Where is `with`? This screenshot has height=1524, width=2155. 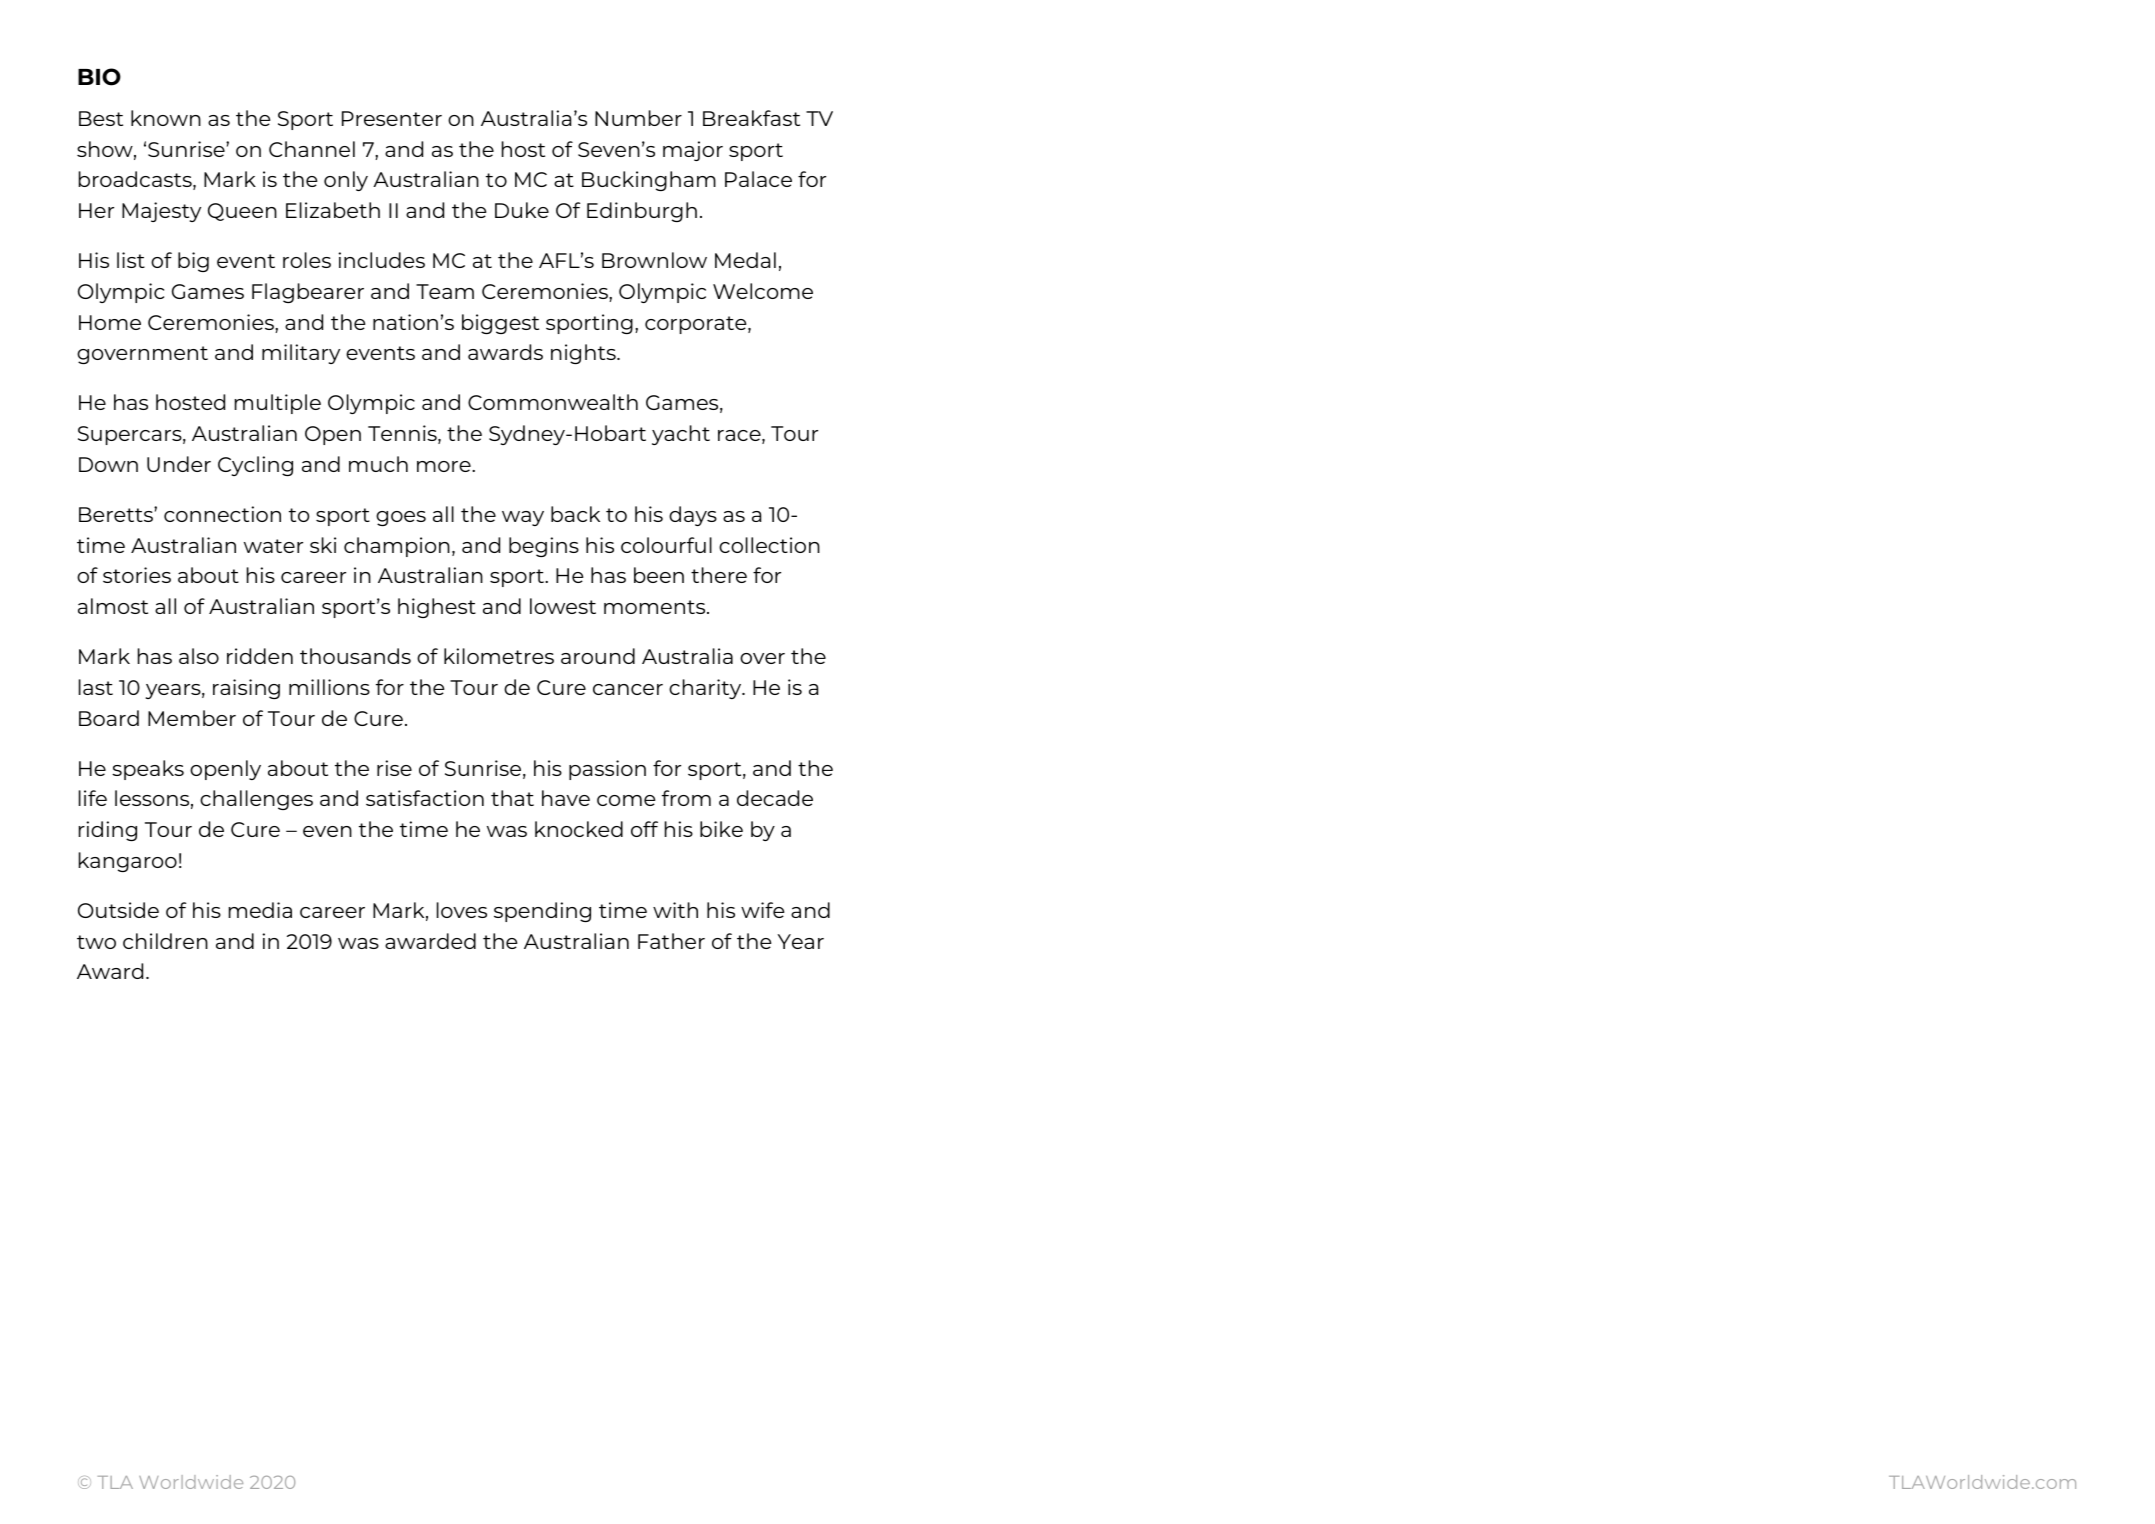
with is located at coordinates (675, 910).
